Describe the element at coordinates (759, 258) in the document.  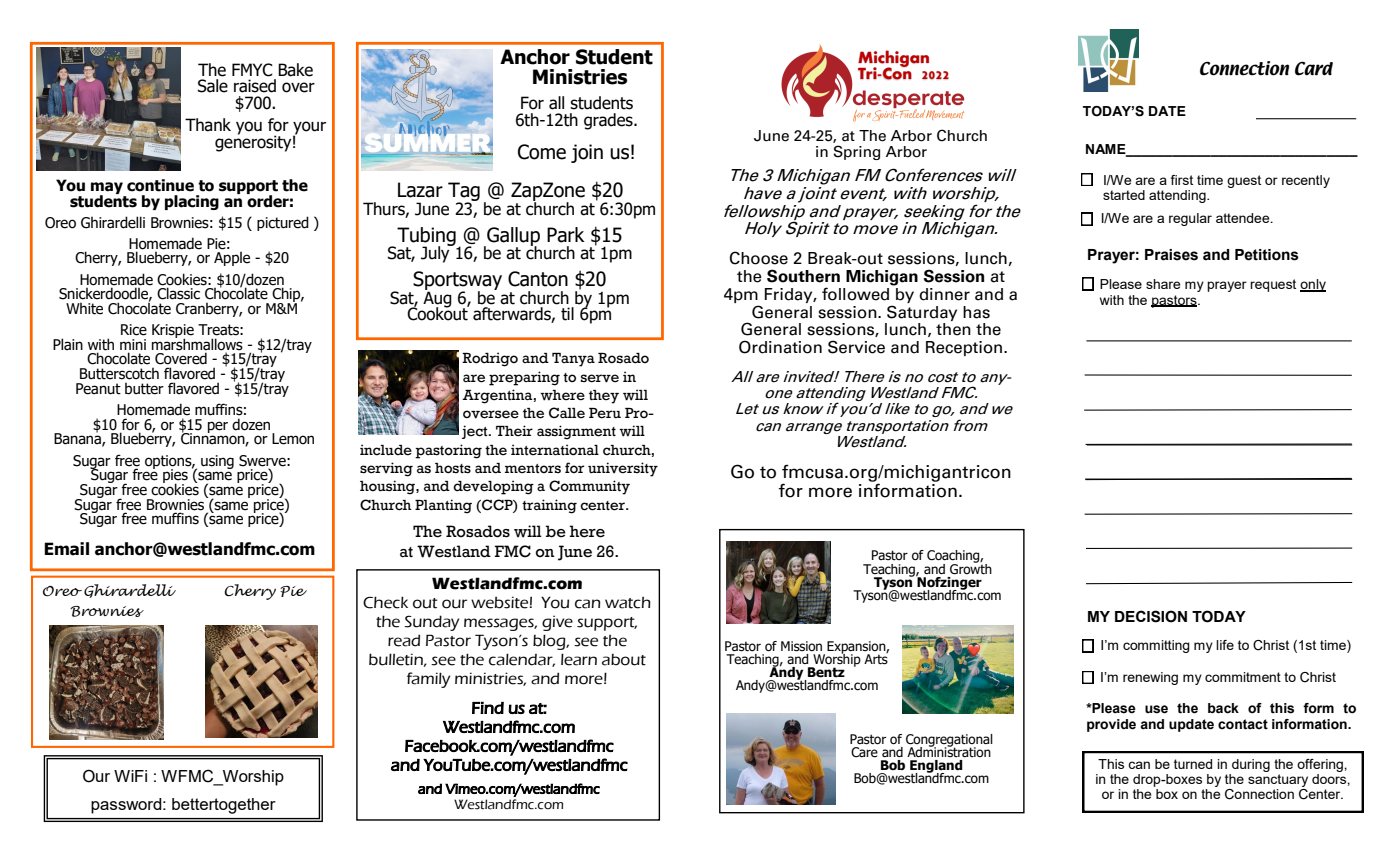
I see `Choose` at that location.
